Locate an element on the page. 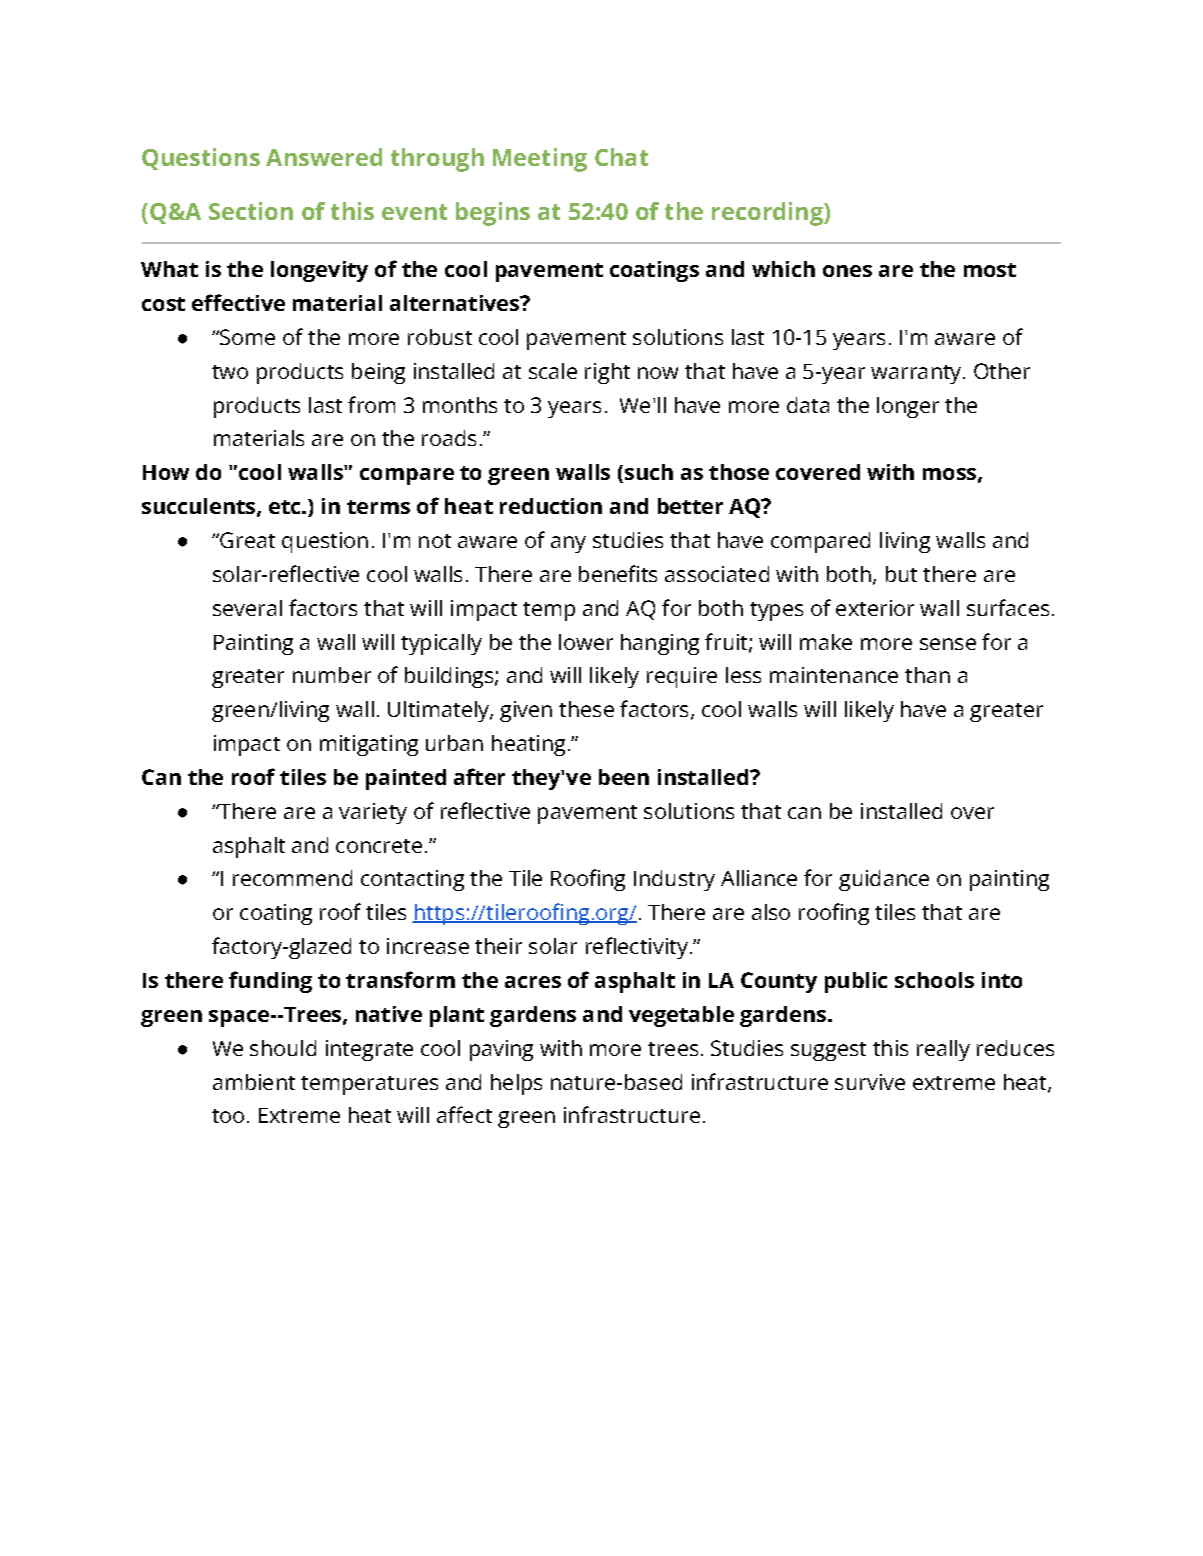  Section is located at coordinates (251, 211).
